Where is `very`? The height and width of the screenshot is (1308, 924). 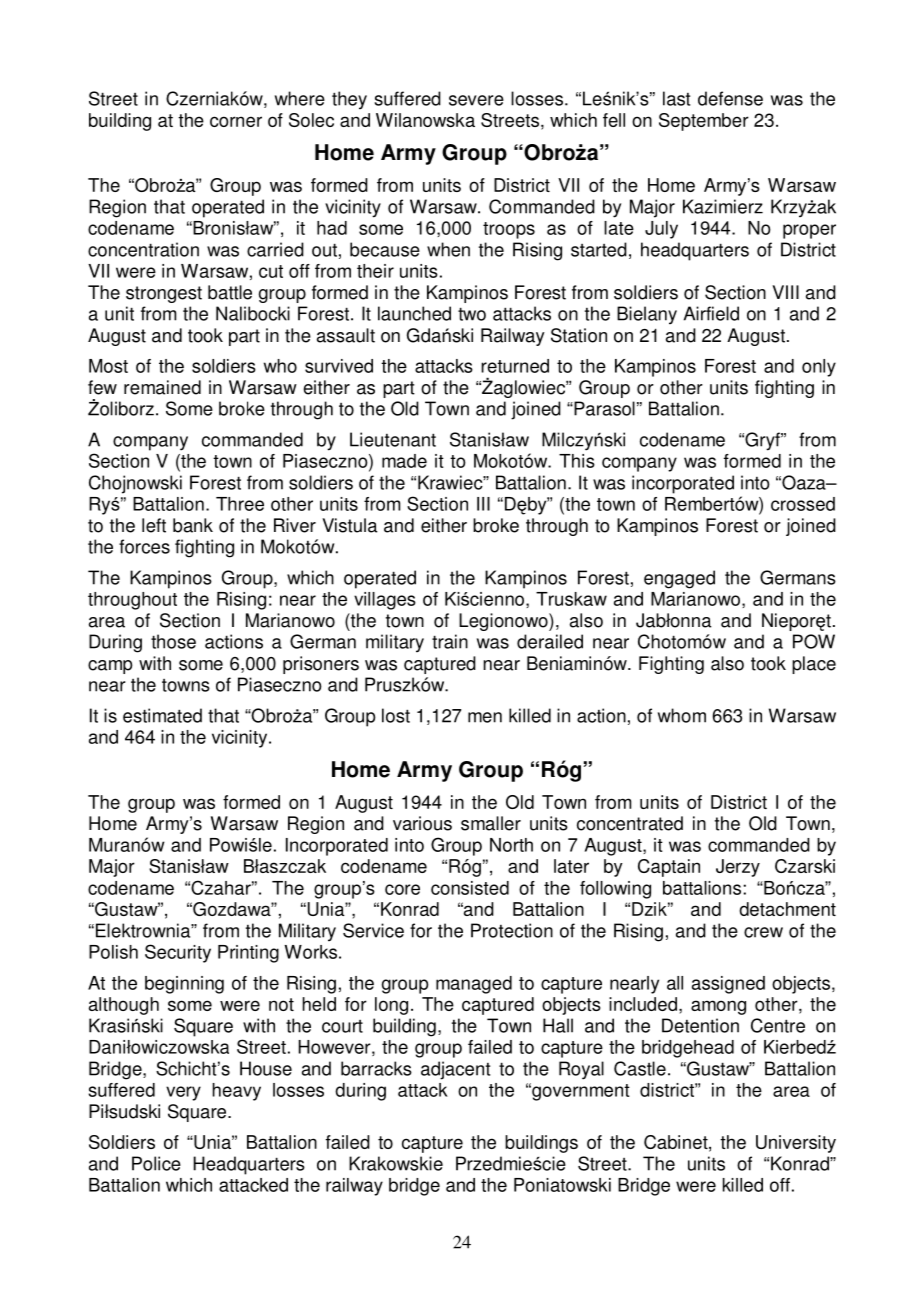 very is located at coordinates (183, 1093).
